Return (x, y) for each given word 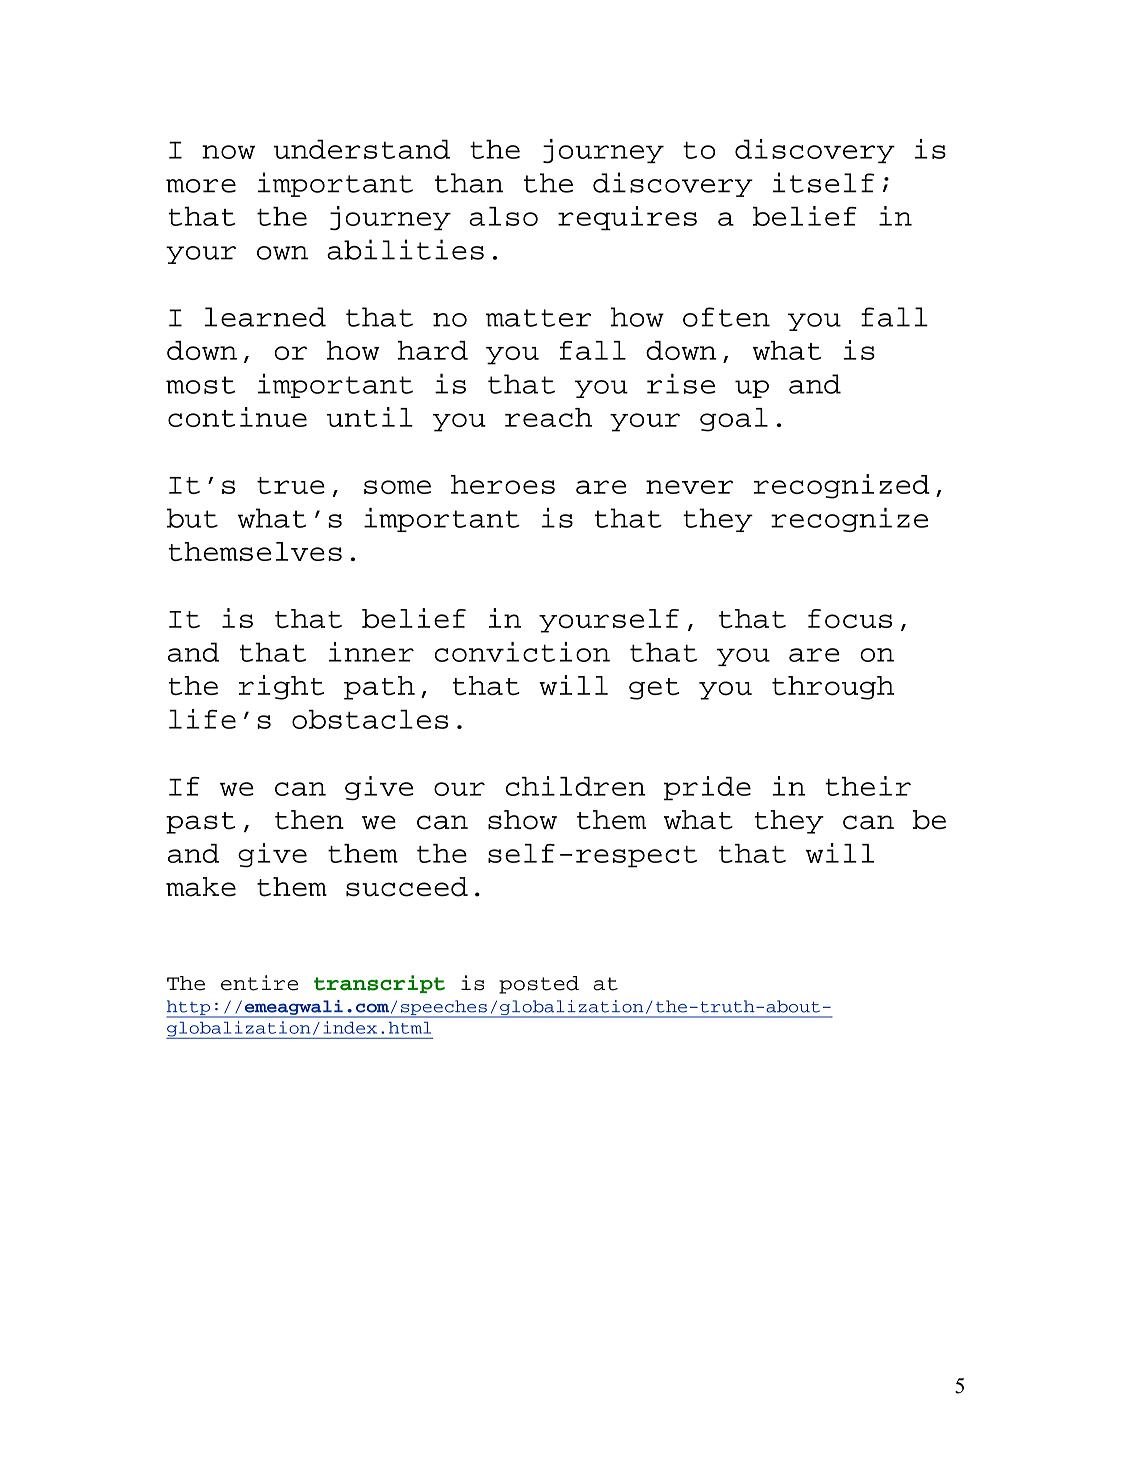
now (228, 152)
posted (539, 985)
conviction (522, 652)
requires (627, 218)
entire (259, 983)
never (689, 487)
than (469, 183)
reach (548, 417)
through (833, 688)
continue (237, 417)
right (281, 687)
